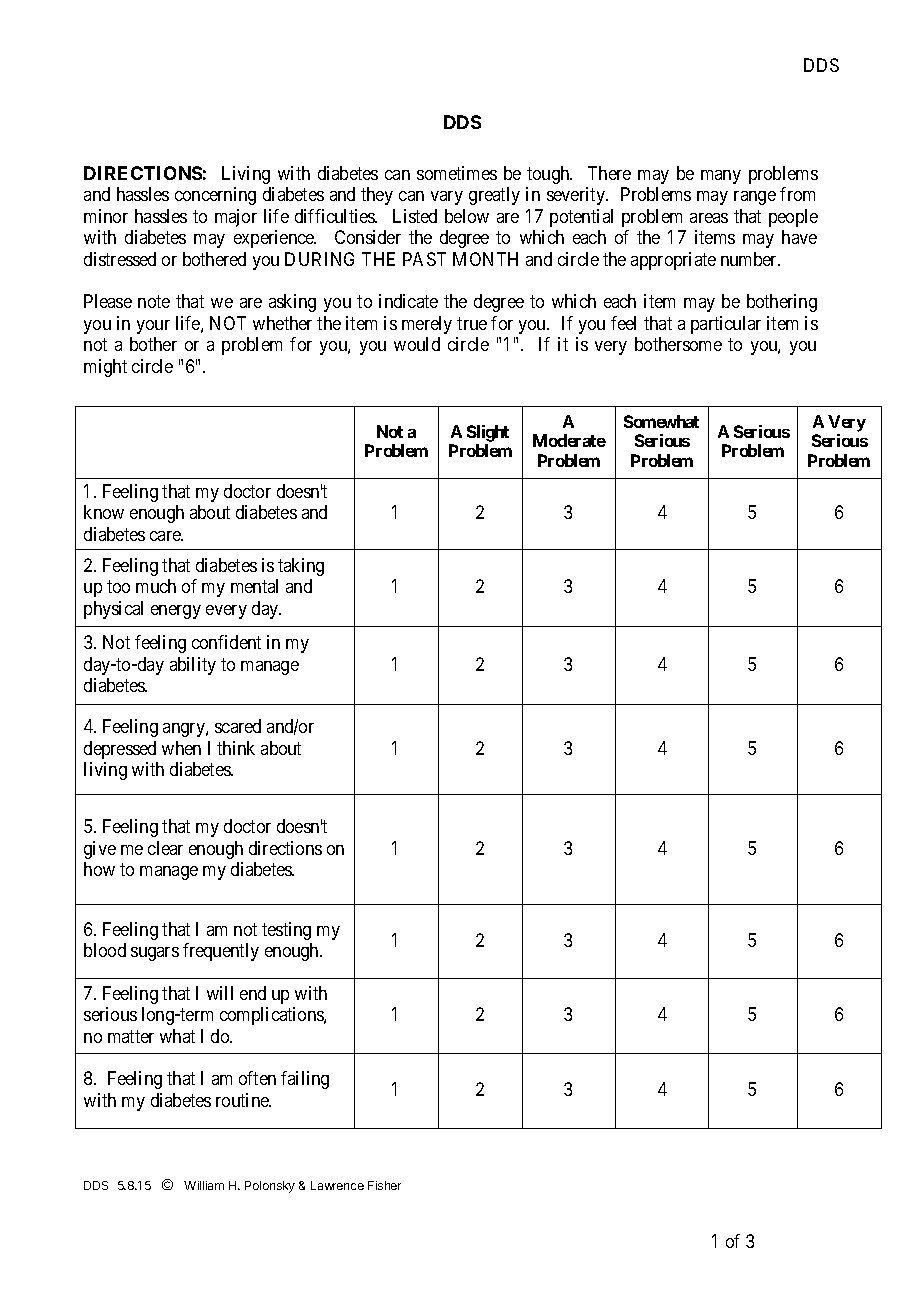 This document has height=1309, width=924. Describe the element at coordinates (215, 196) in the document. I see `concerning` at that location.
